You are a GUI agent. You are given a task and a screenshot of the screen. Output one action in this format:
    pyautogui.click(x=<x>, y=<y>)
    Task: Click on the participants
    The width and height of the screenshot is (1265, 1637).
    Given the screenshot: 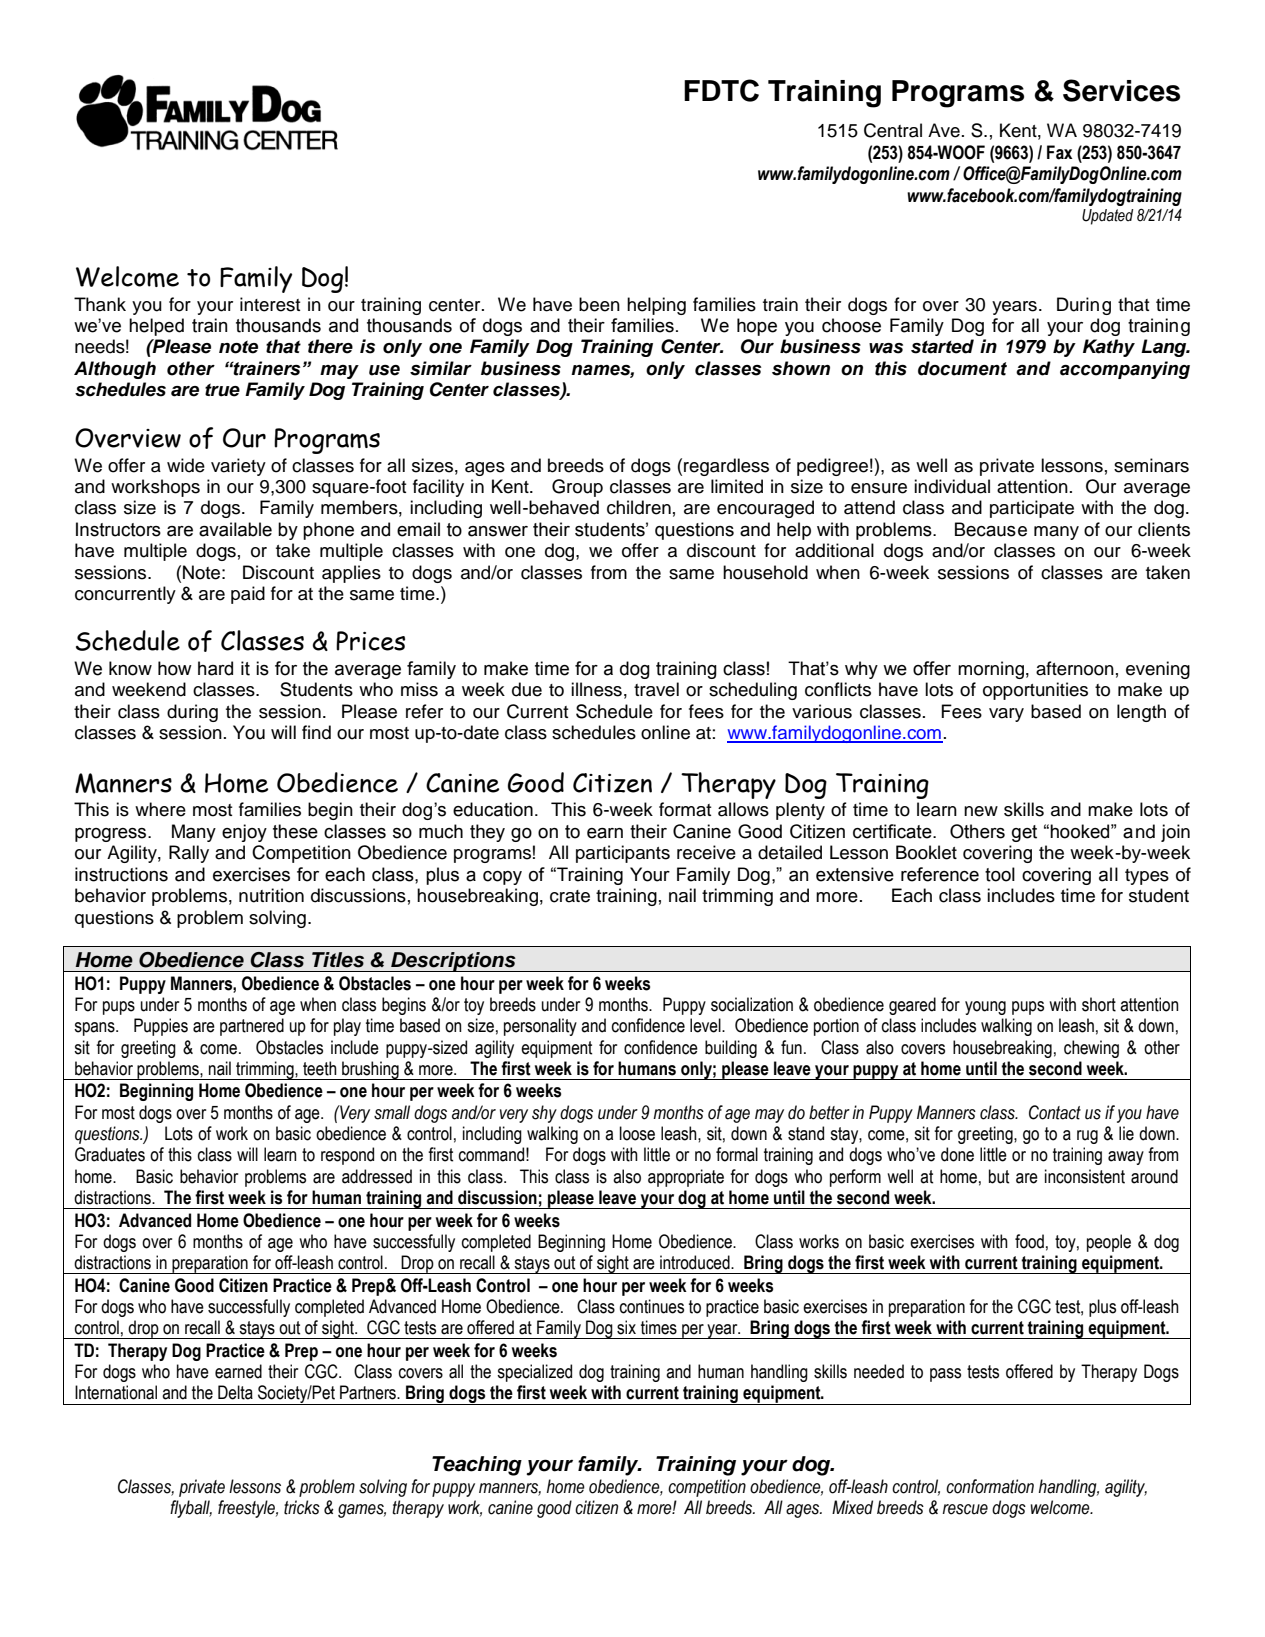 What is the action you would take?
    pyautogui.click(x=623, y=854)
